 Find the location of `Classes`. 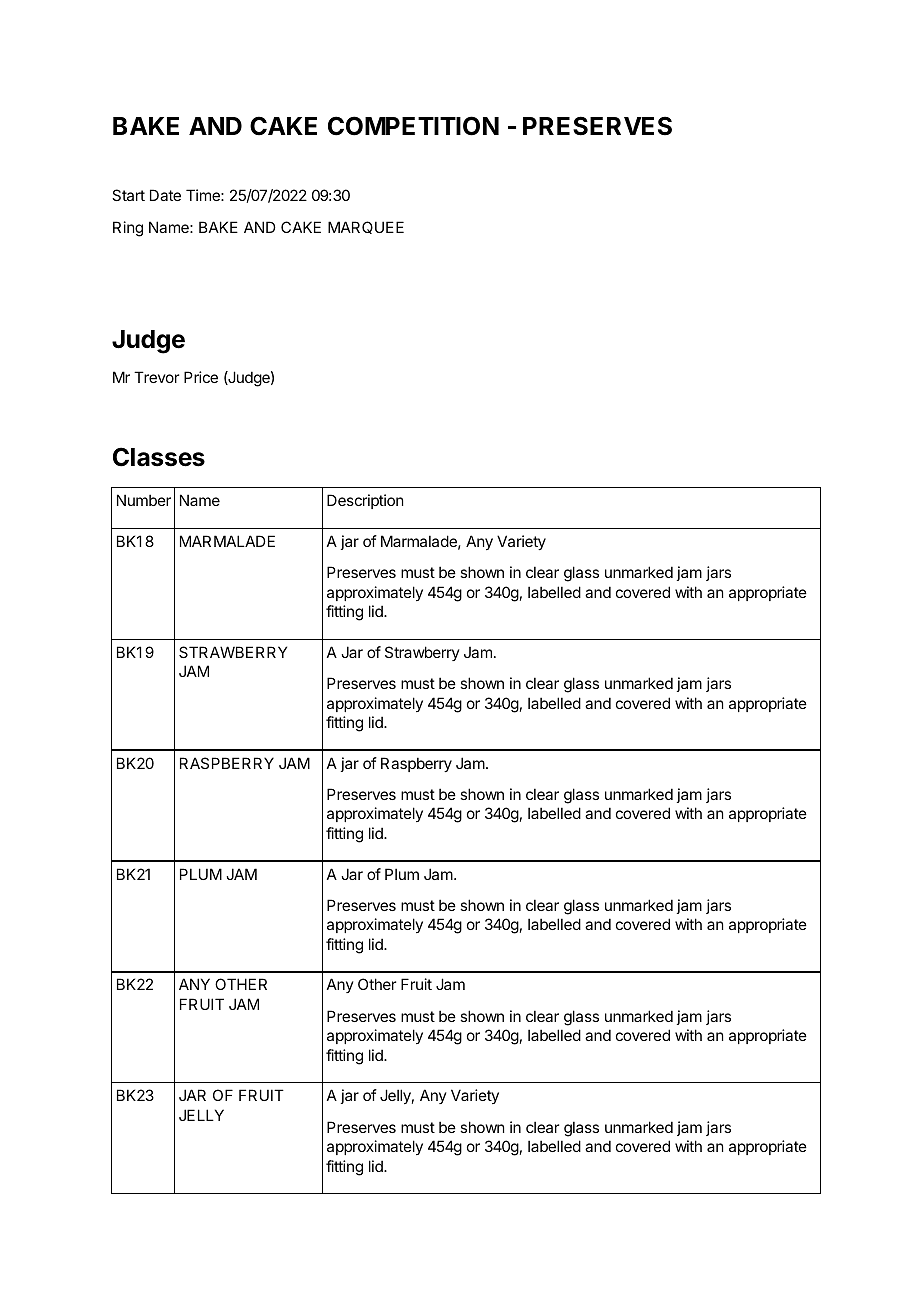

Classes is located at coordinates (159, 457).
